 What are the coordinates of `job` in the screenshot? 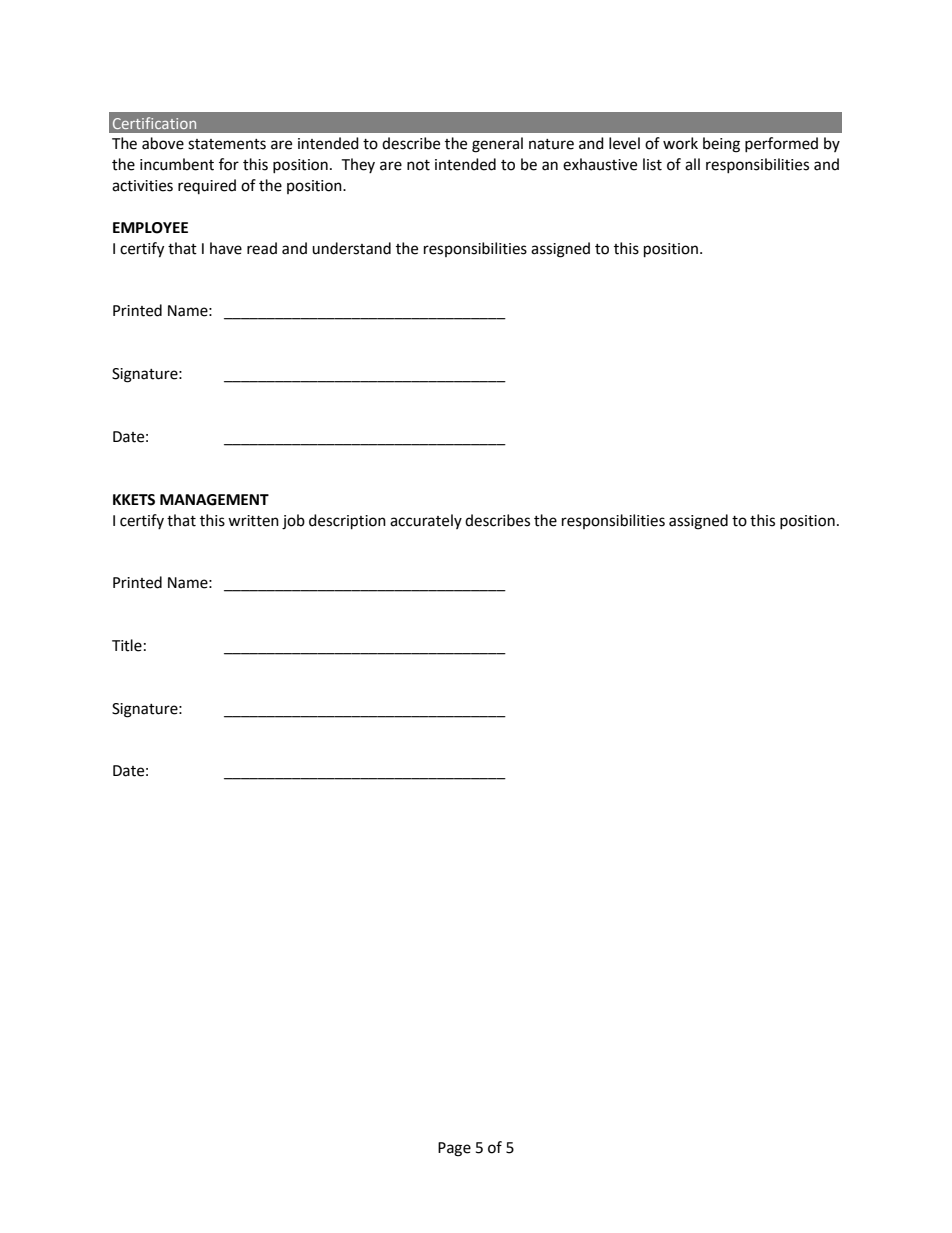 It's located at (293, 522).
